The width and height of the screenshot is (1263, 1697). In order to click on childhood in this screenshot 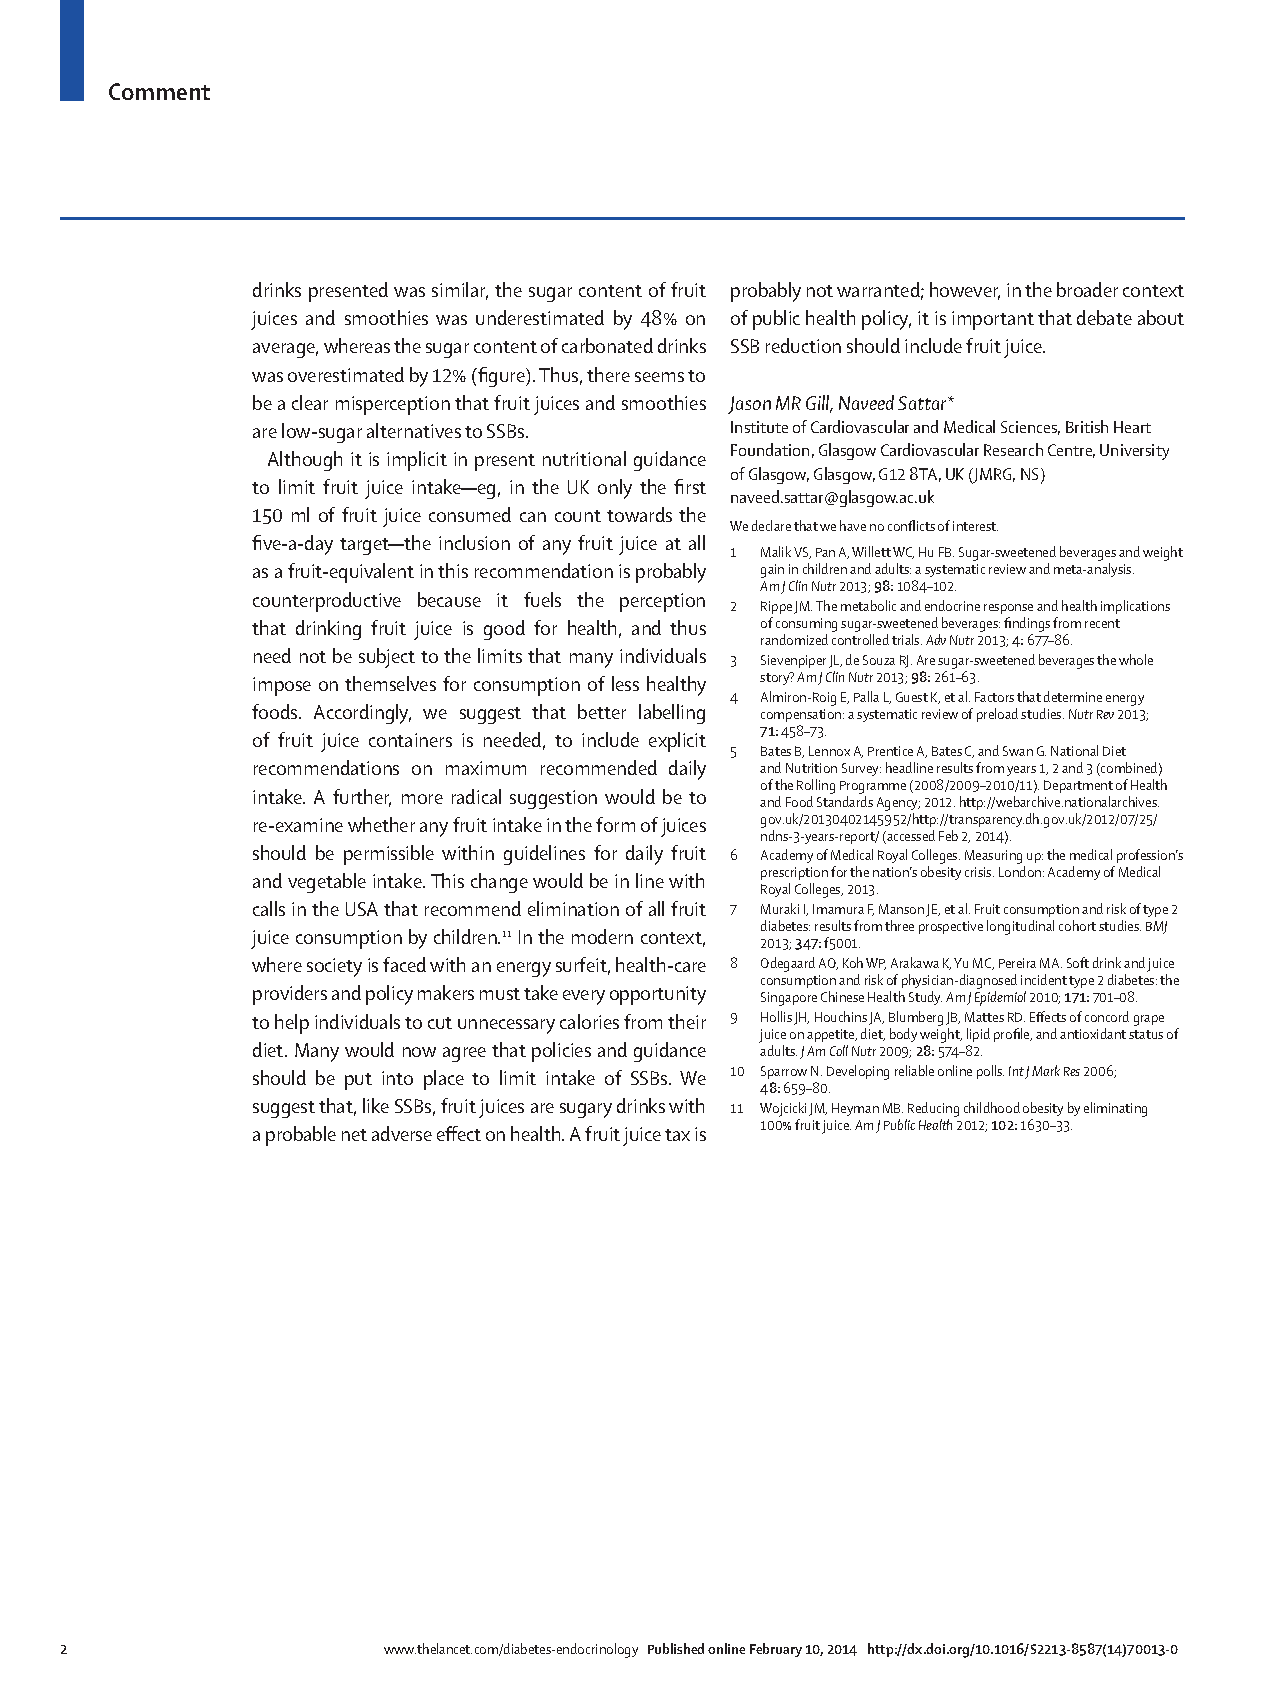, I will do `click(992, 1107)`.
